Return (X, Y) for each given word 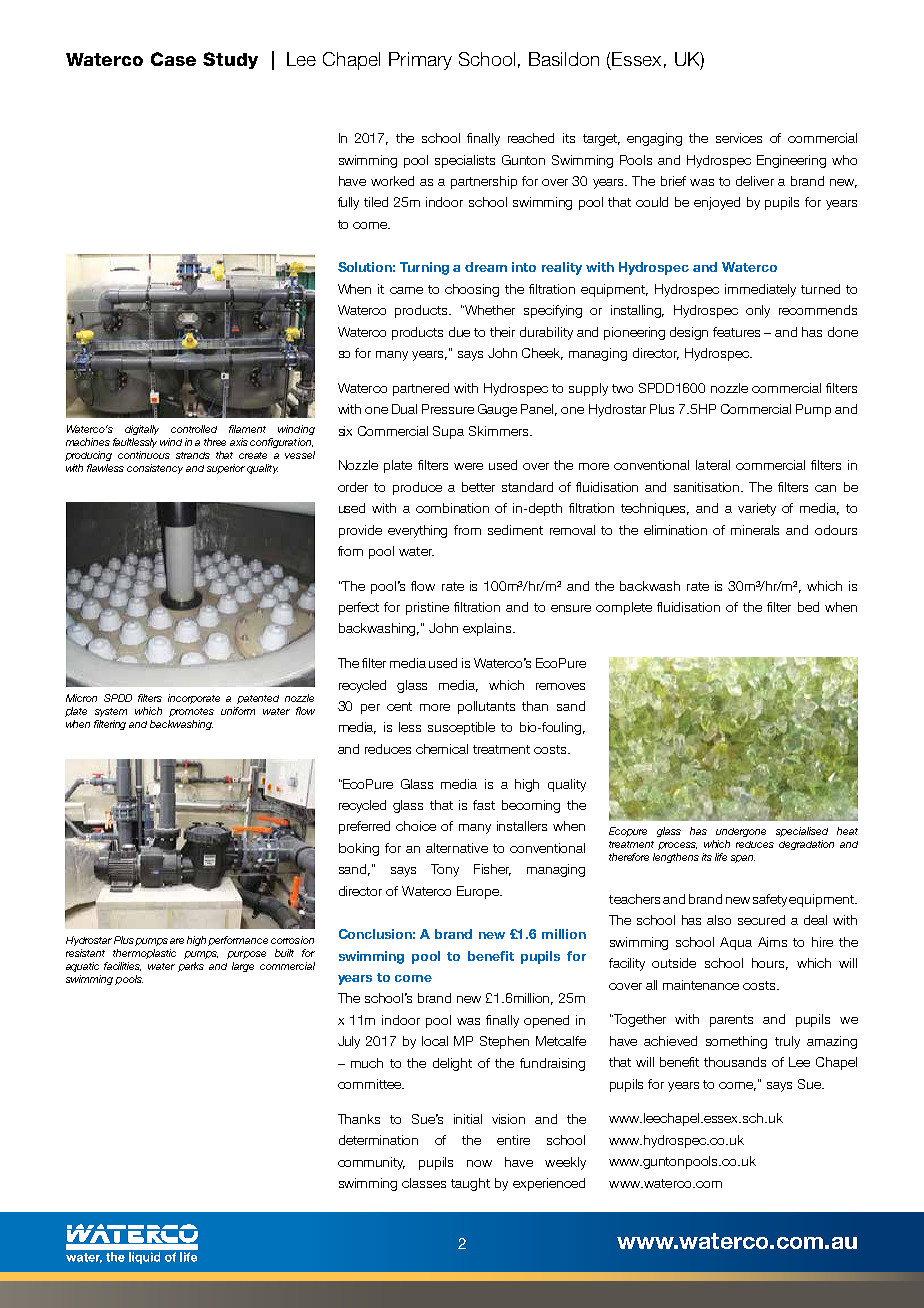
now (479, 1163)
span (743, 859)
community (371, 1163)
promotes (191, 712)
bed (808, 607)
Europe (479, 892)
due (459, 332)
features (736, 332)
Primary (420, 61)
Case (173, 59)
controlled (194, 429)
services (739, 138)
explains (488, 629)
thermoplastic (144, 954)
